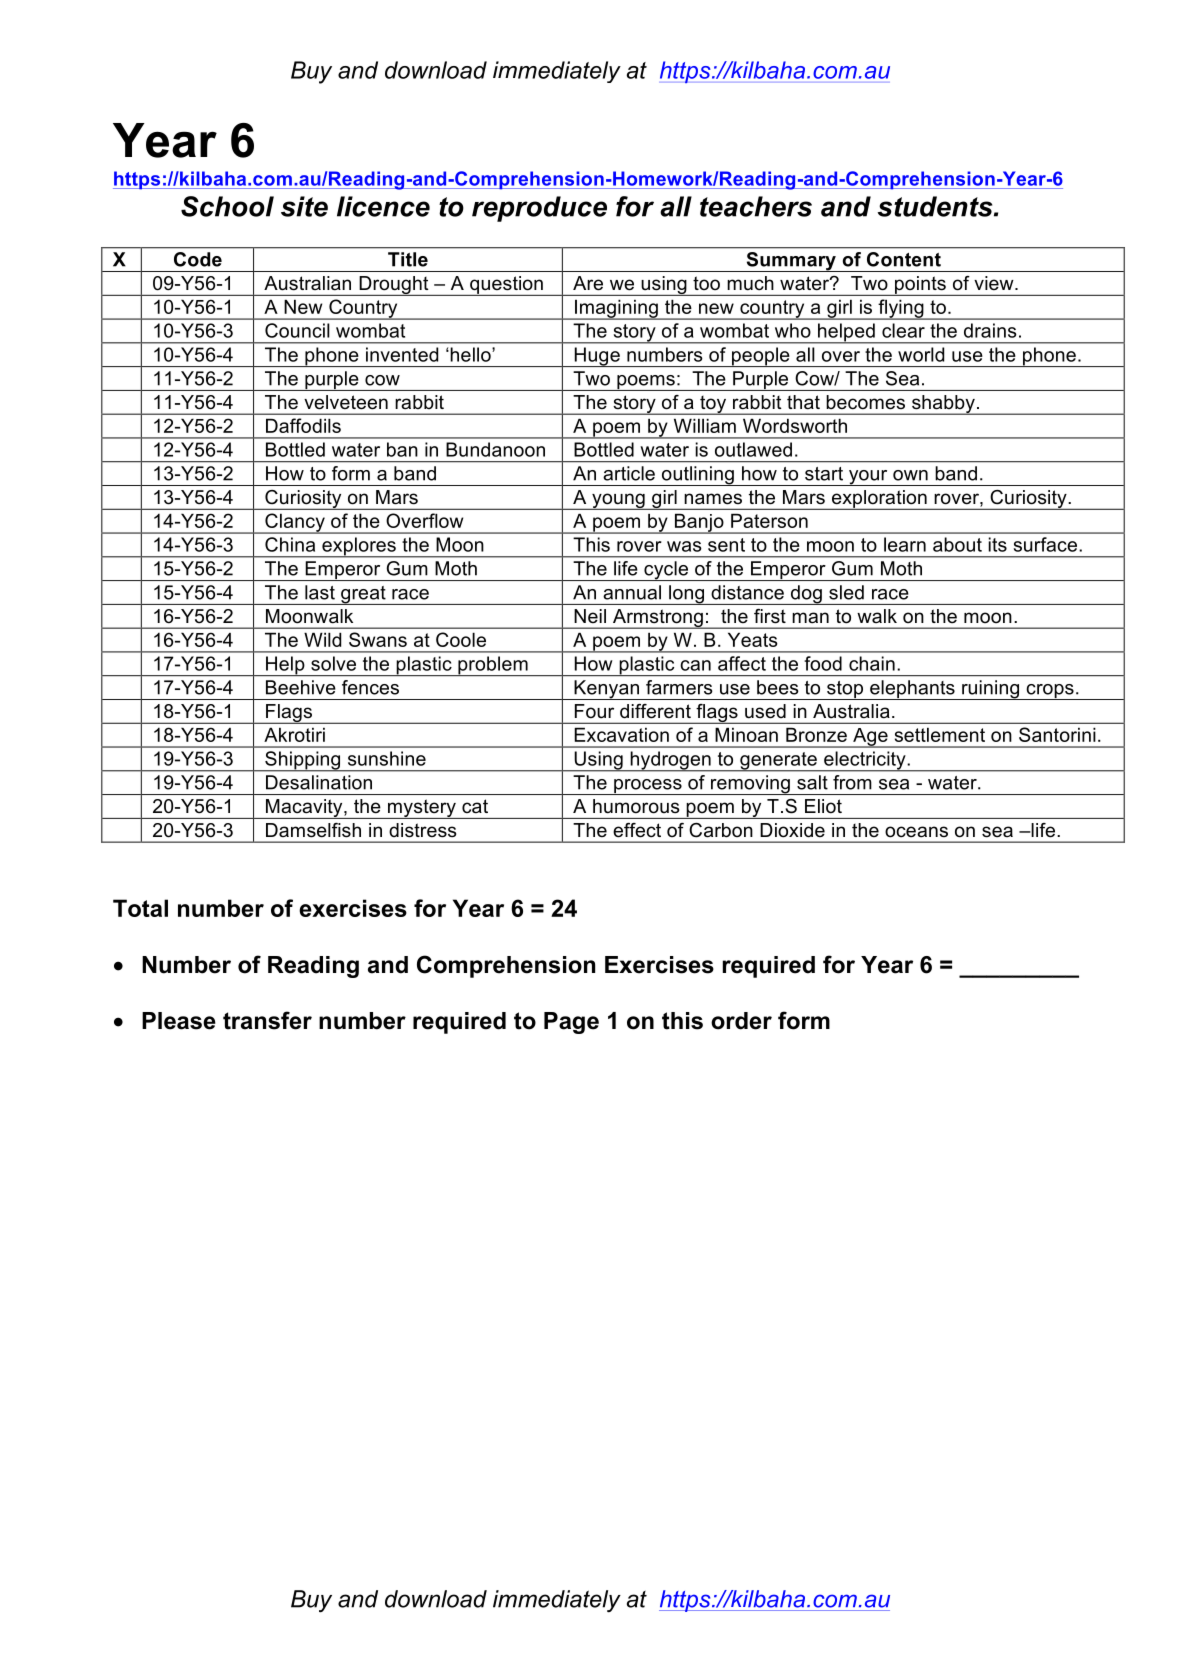 This page has width=1180, height=1668. What do you see at coordinates (846, 592) in the page?
I see `sled` at bounding box center [846, 592].
